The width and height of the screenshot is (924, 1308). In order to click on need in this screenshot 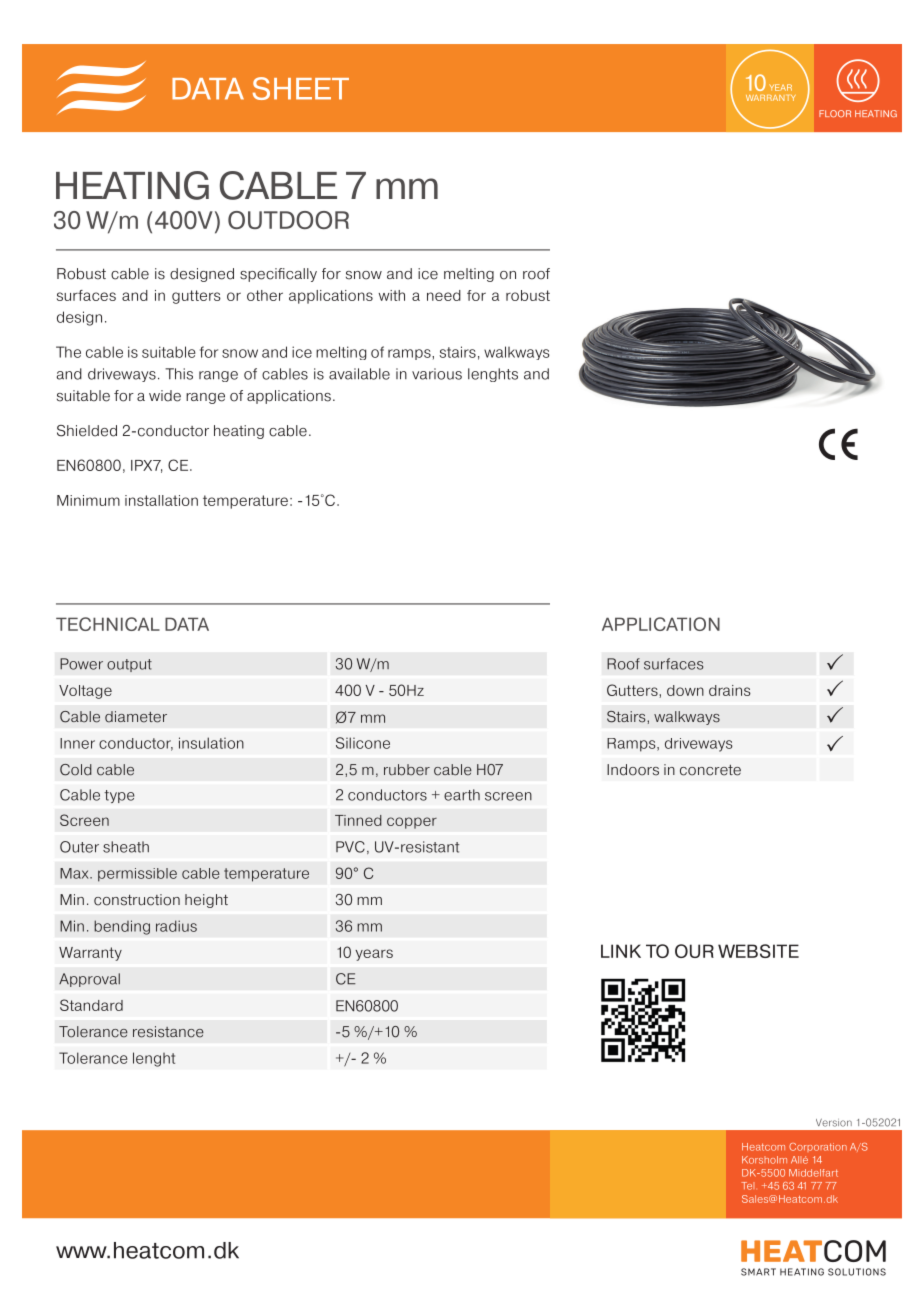, I will do `click(444, 295)`.
